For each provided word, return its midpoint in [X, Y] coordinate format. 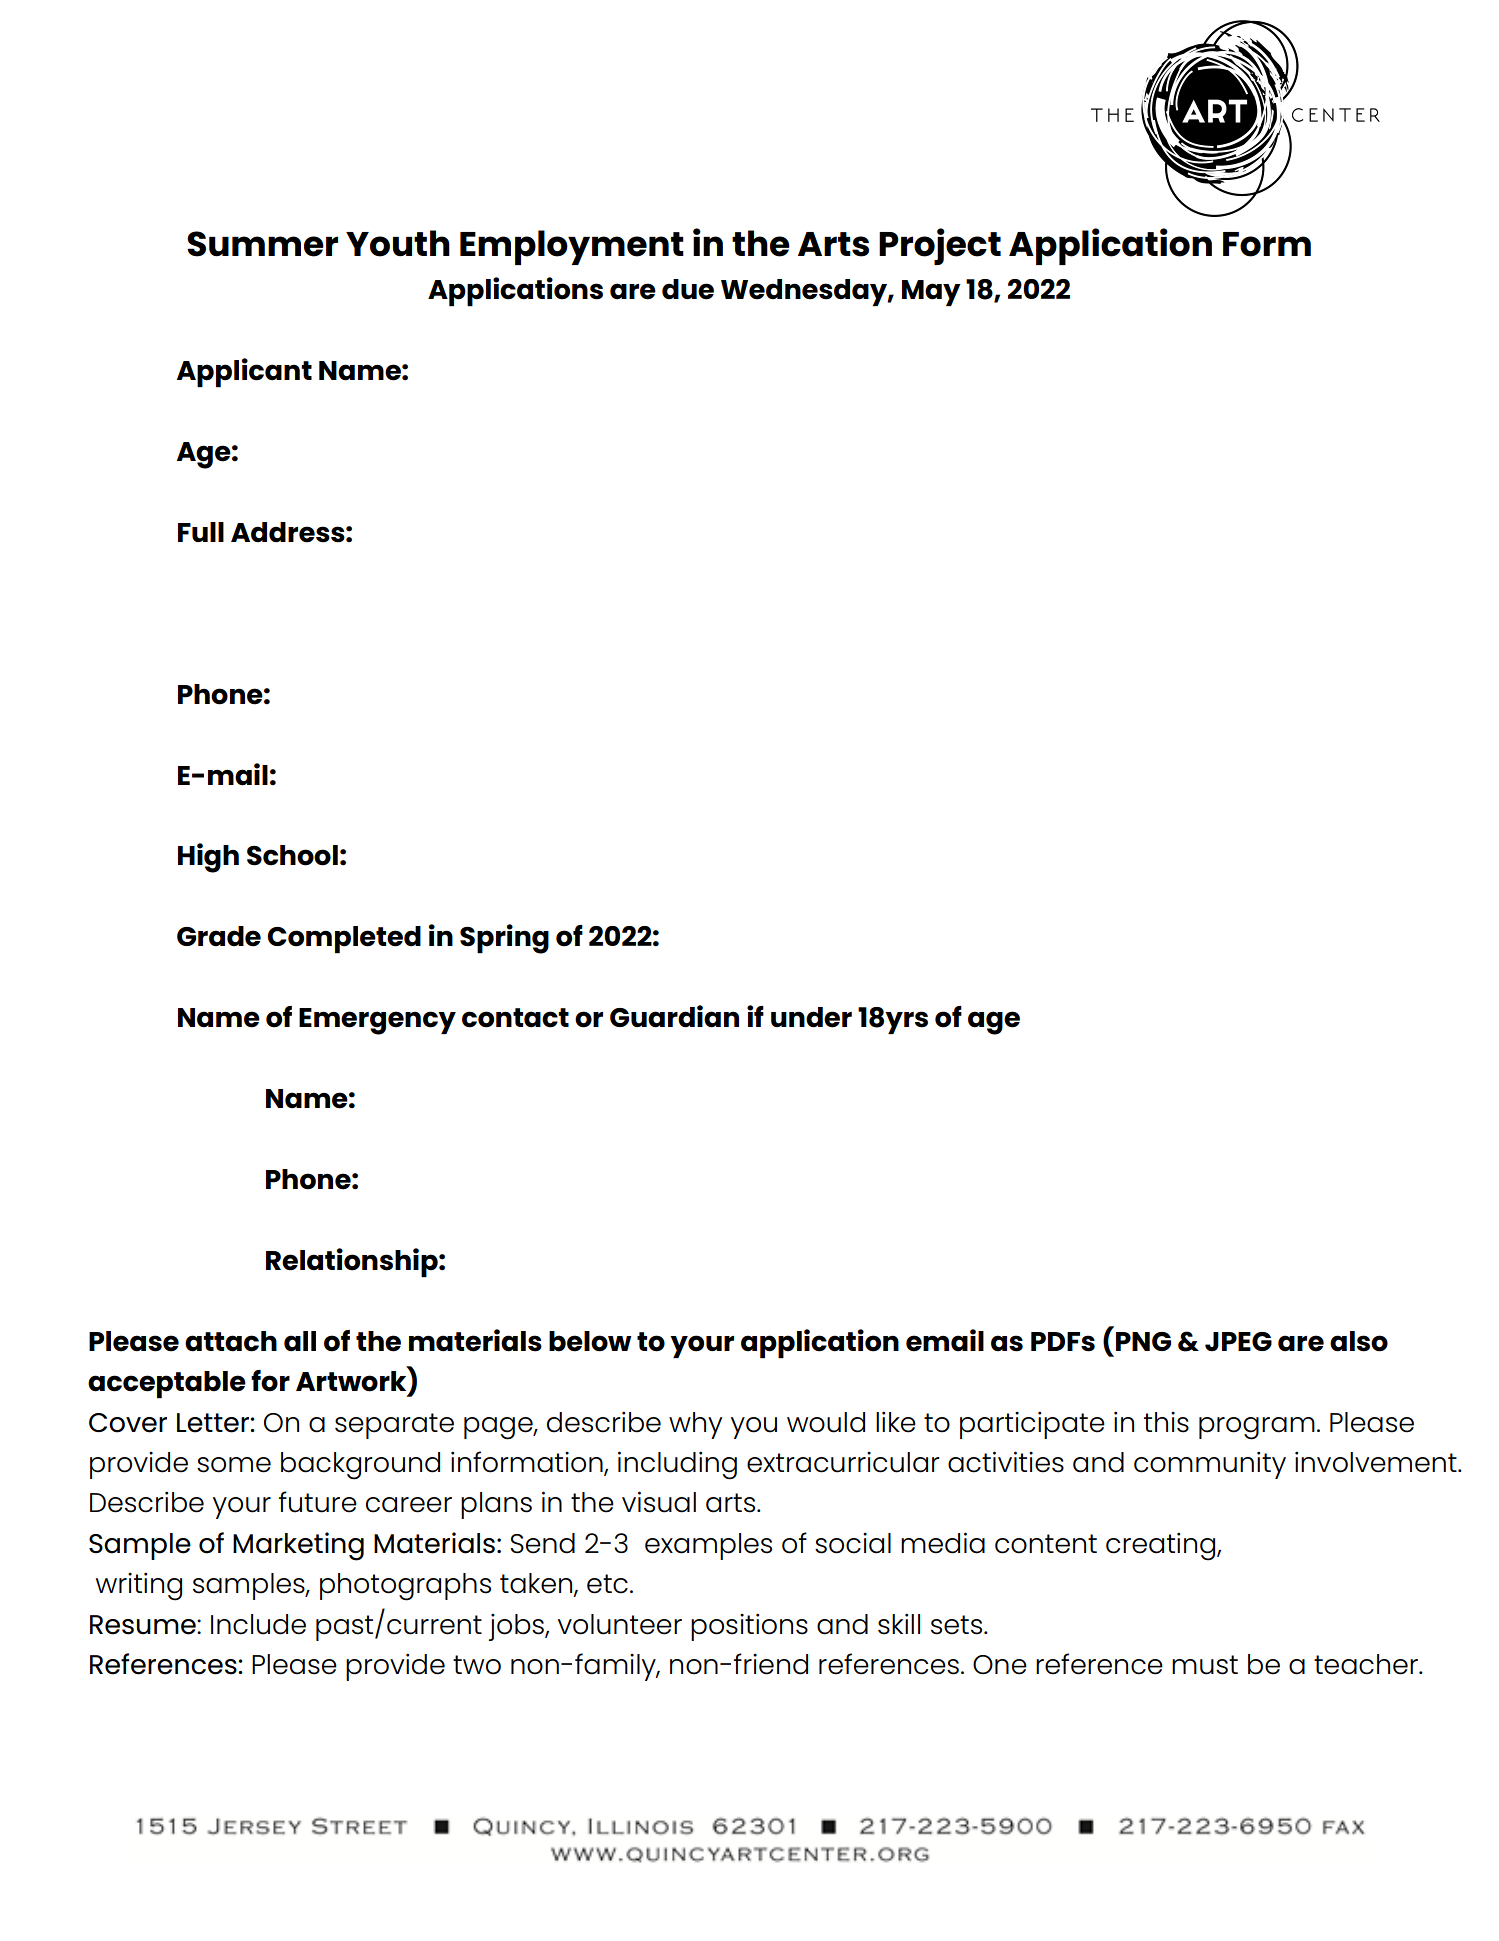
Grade [219, 936]
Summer [262, 244]
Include [258, 1624]
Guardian [674, 1016]
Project [940, 246]
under [811, 1017]
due [688, 289]
